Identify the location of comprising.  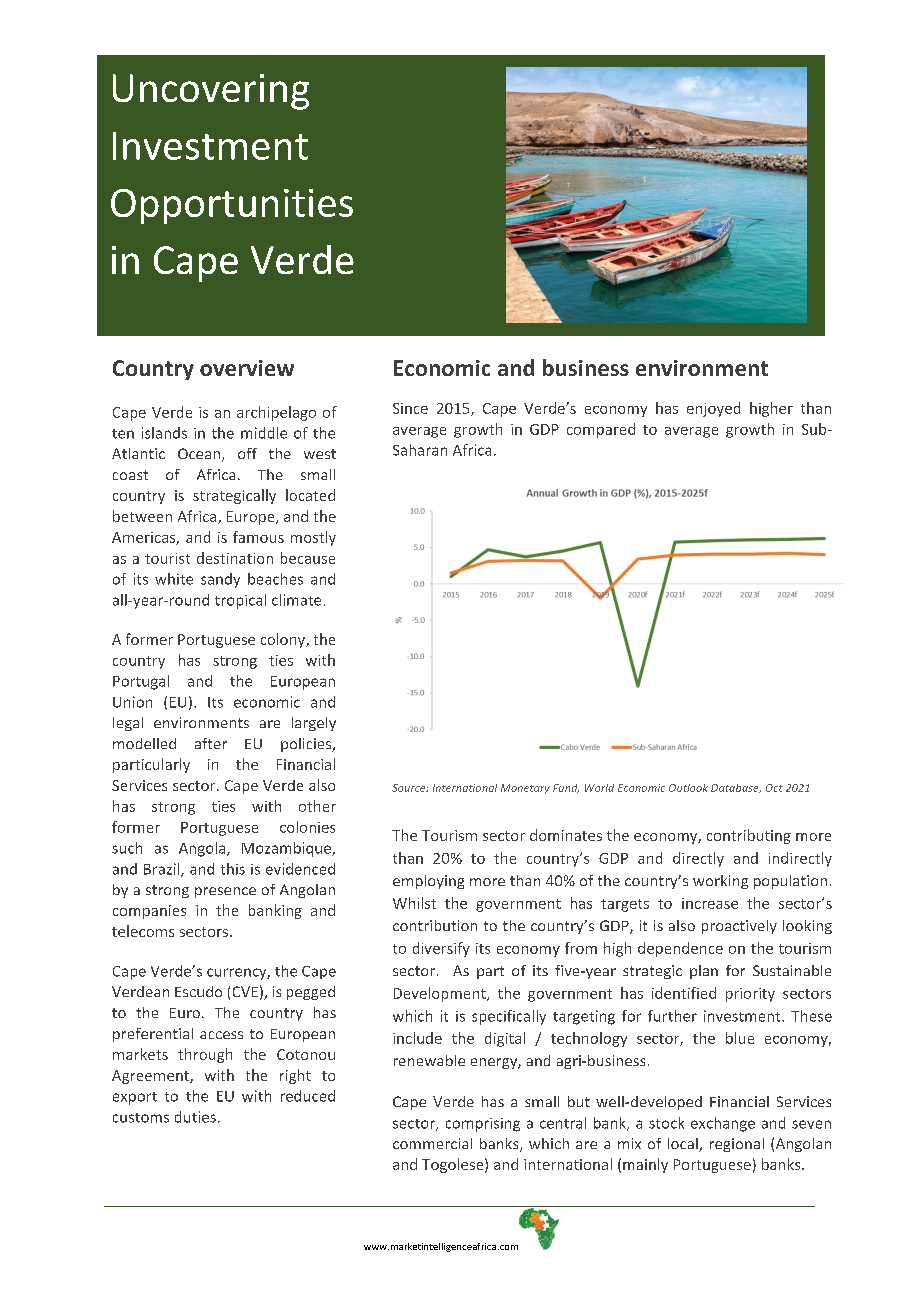
(483, 1125).
